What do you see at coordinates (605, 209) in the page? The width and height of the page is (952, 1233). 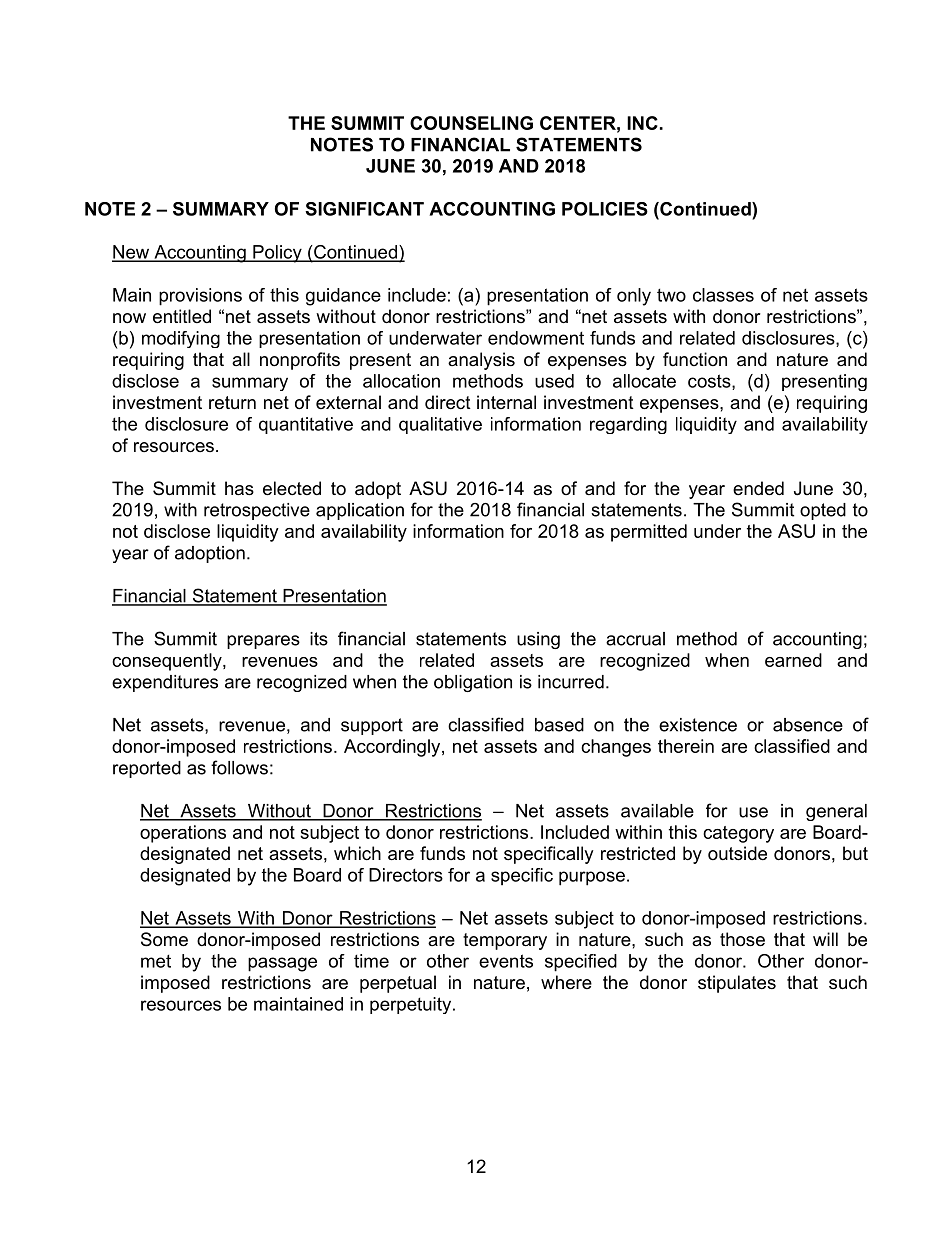 I see `POLICIES` at bounding box center [605, 209].
